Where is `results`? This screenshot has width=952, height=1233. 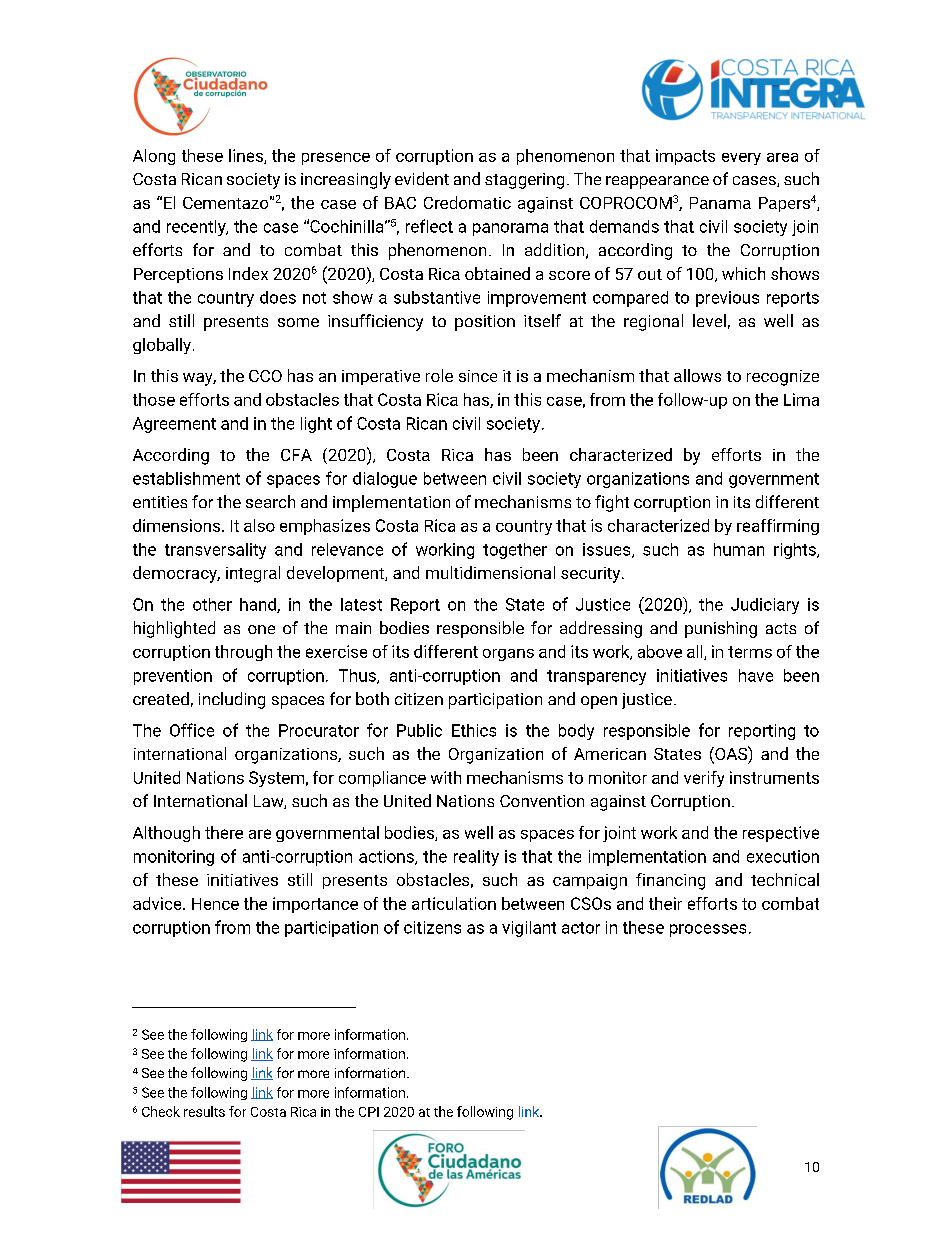
results is located at coordinates (204, 1111).
